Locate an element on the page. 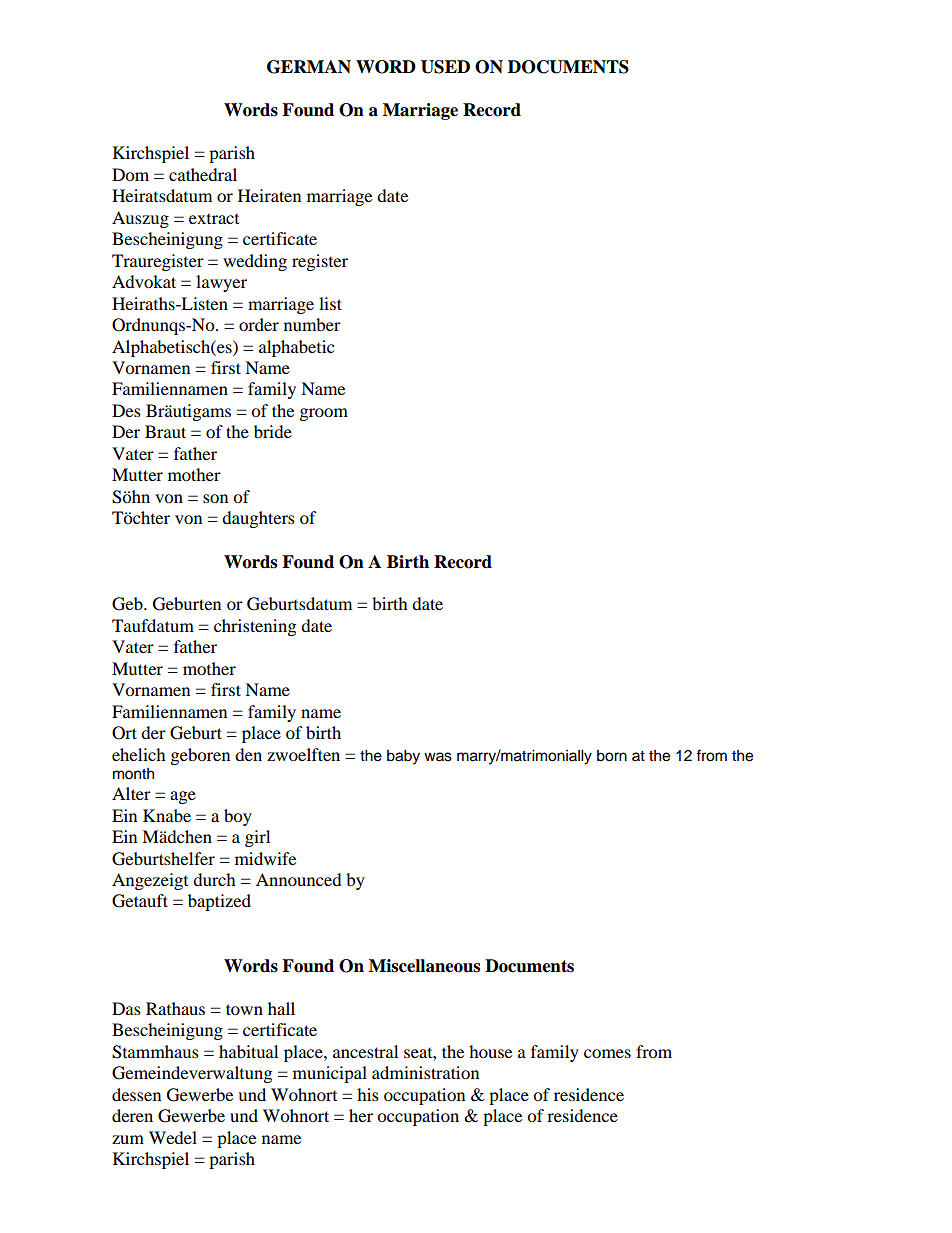  born is located at coordinates (612, 756).
